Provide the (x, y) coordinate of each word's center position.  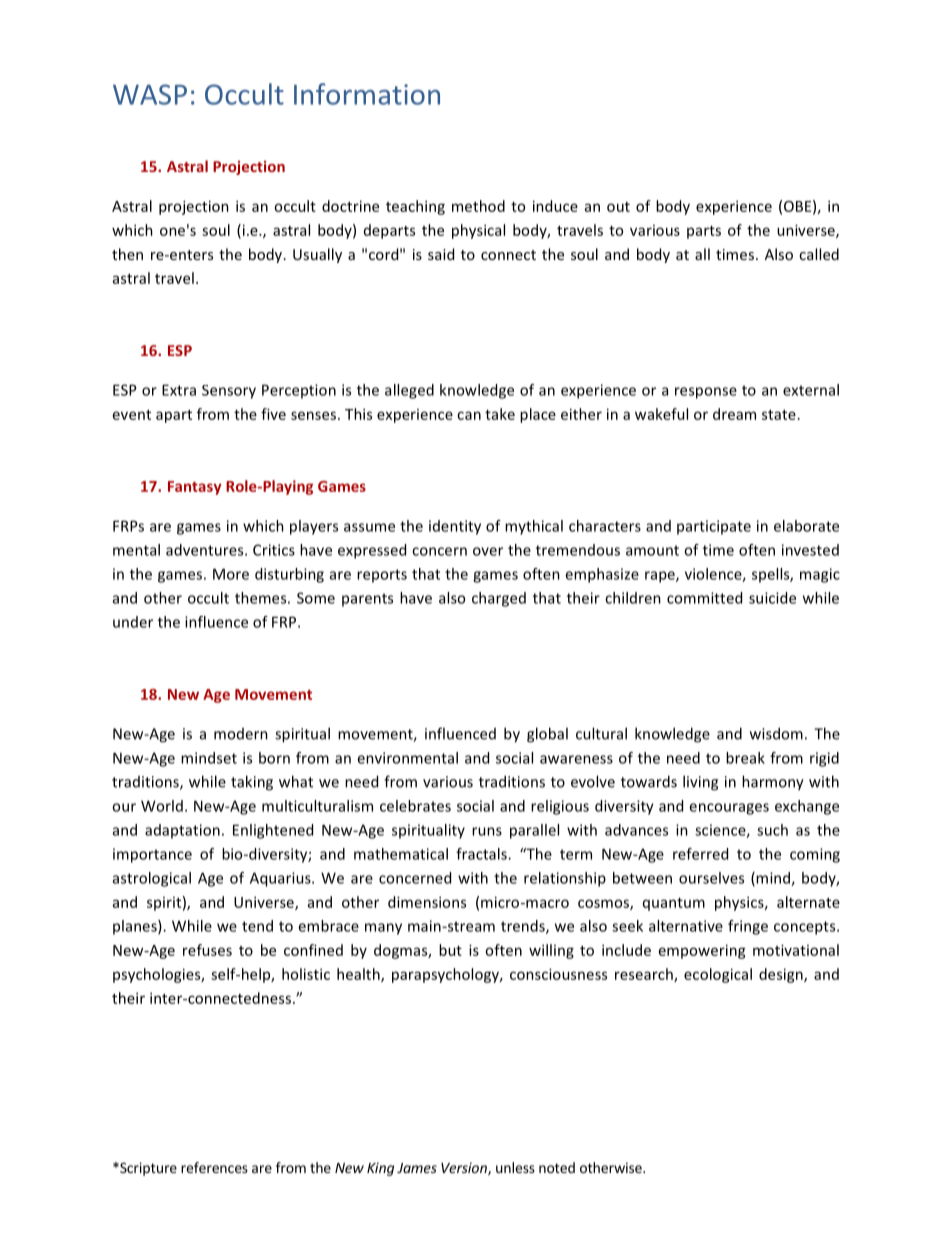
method (478, 206)
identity (455, 527)
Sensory (229, 392)
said (441, 254)
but (450, 950)
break (745, 758)
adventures (206, 550)
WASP (150, 94)
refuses (207, 950)
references (214, 1167)
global (547, 735)
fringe (748, 927)
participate (714, 527)
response (706, 393)
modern (241, 734)
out (618, 207)
